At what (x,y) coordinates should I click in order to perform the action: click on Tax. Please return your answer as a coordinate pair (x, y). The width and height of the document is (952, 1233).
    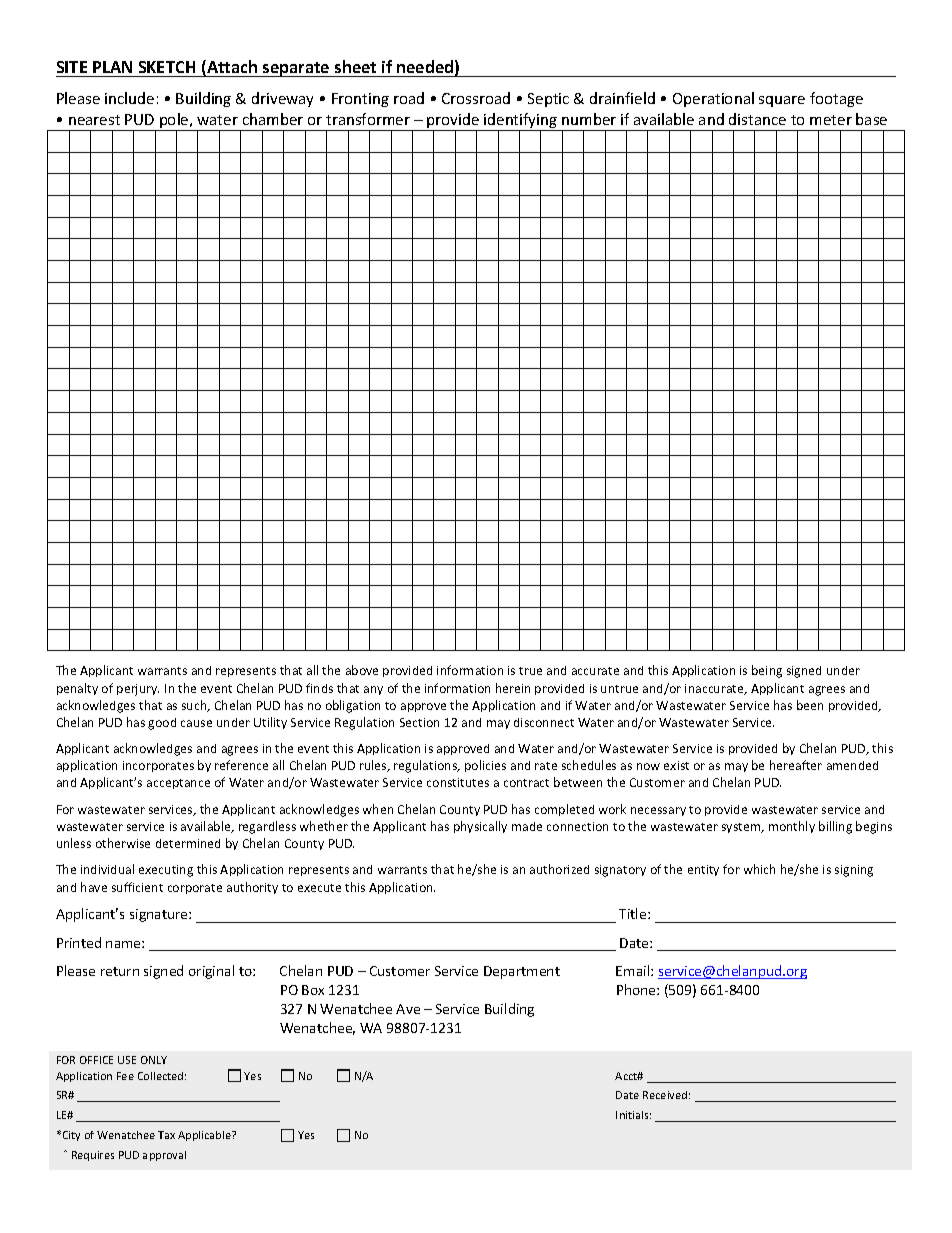
    Looking at the image, I should click on (166, 1135).
